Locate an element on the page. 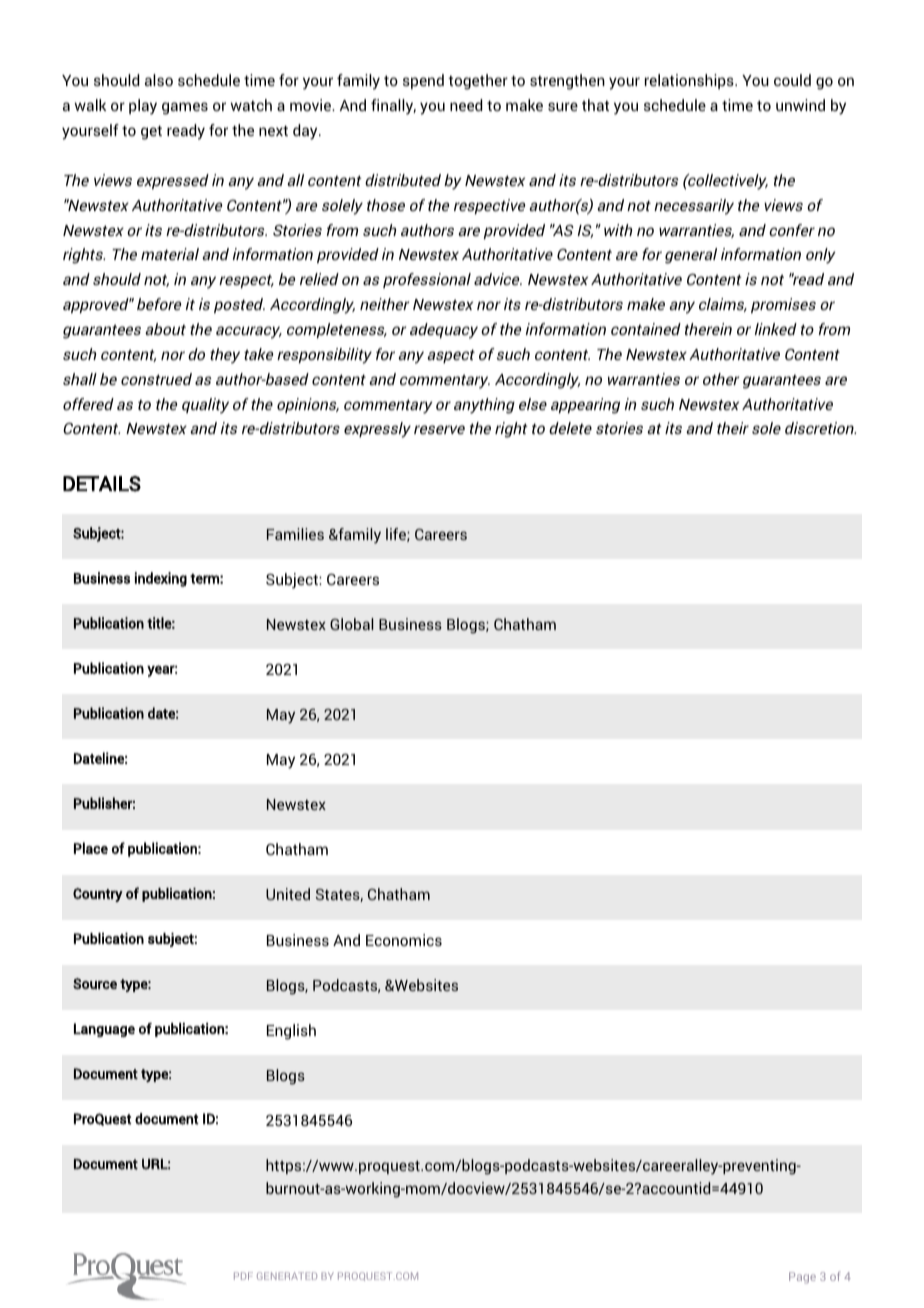  Families is located at coordinates (295, 534).
